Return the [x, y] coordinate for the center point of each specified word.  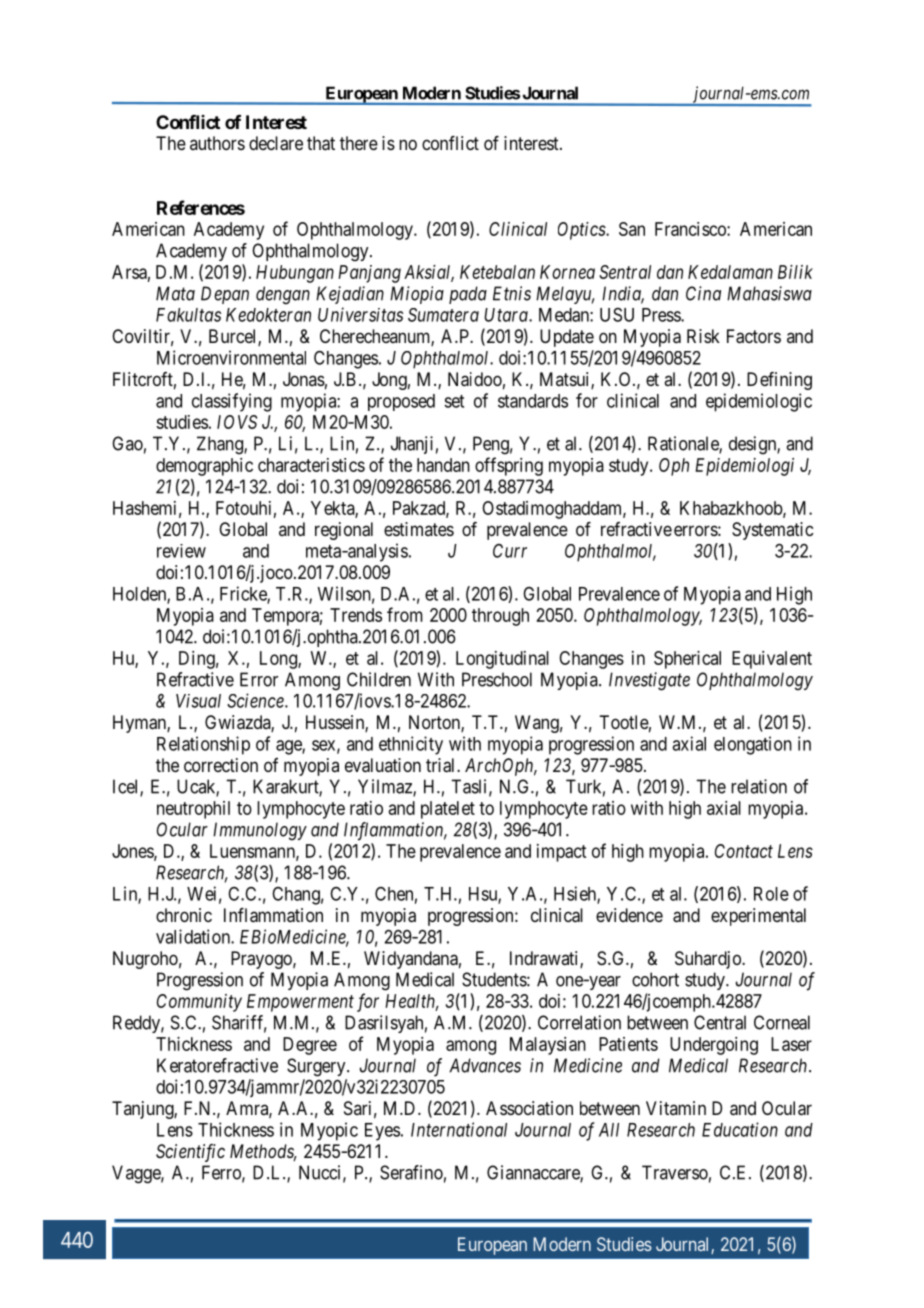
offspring [509, 466]
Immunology [260, 831]
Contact [744, 851]
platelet [448, 810]
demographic [204, 467]
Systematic [772, 531]
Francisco [691, 229]
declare [276, 143]
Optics [582, 231]
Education [740, 1129]
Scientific [190, 1153]
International [459, 1129]
